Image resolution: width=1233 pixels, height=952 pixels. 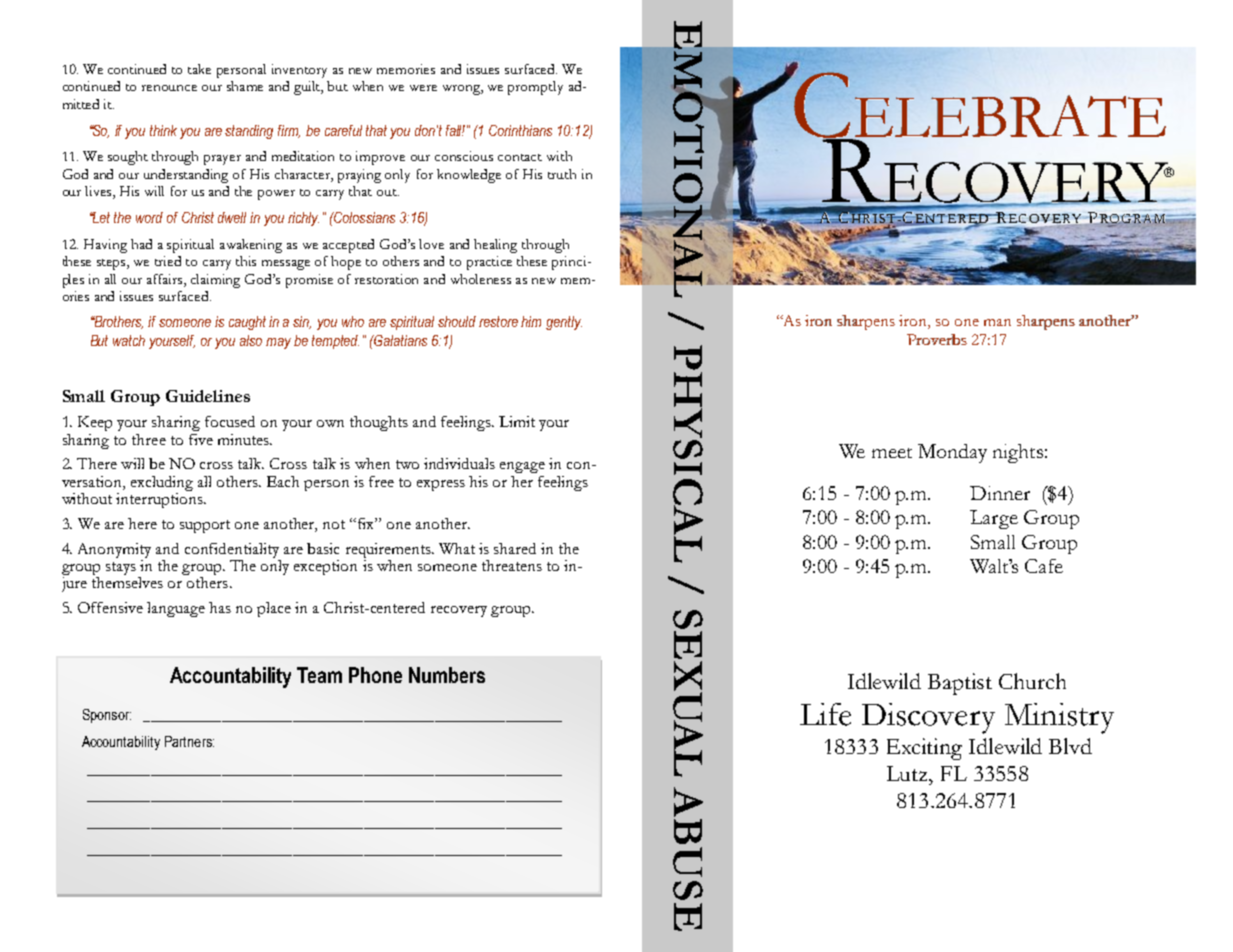 I want to click on promptly, so click(x=535, y=88).
